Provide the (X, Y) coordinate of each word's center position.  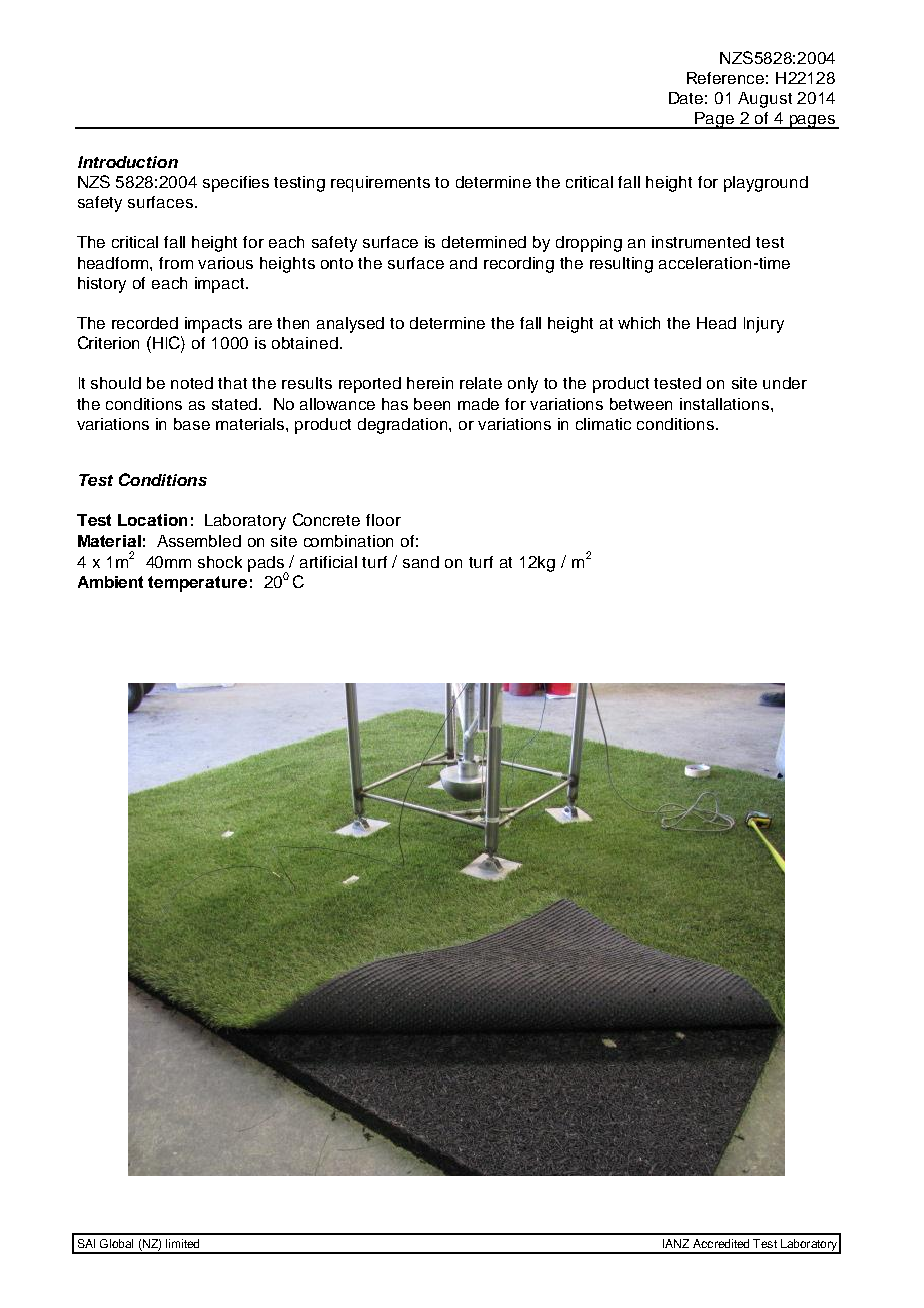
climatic (603, 424)
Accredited (721, 1243)
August (765, 100)
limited (182, 1243)
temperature (197, 584)
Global (116, 1243)
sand (421, 562)
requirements (380, 184)
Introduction (128, 162)
